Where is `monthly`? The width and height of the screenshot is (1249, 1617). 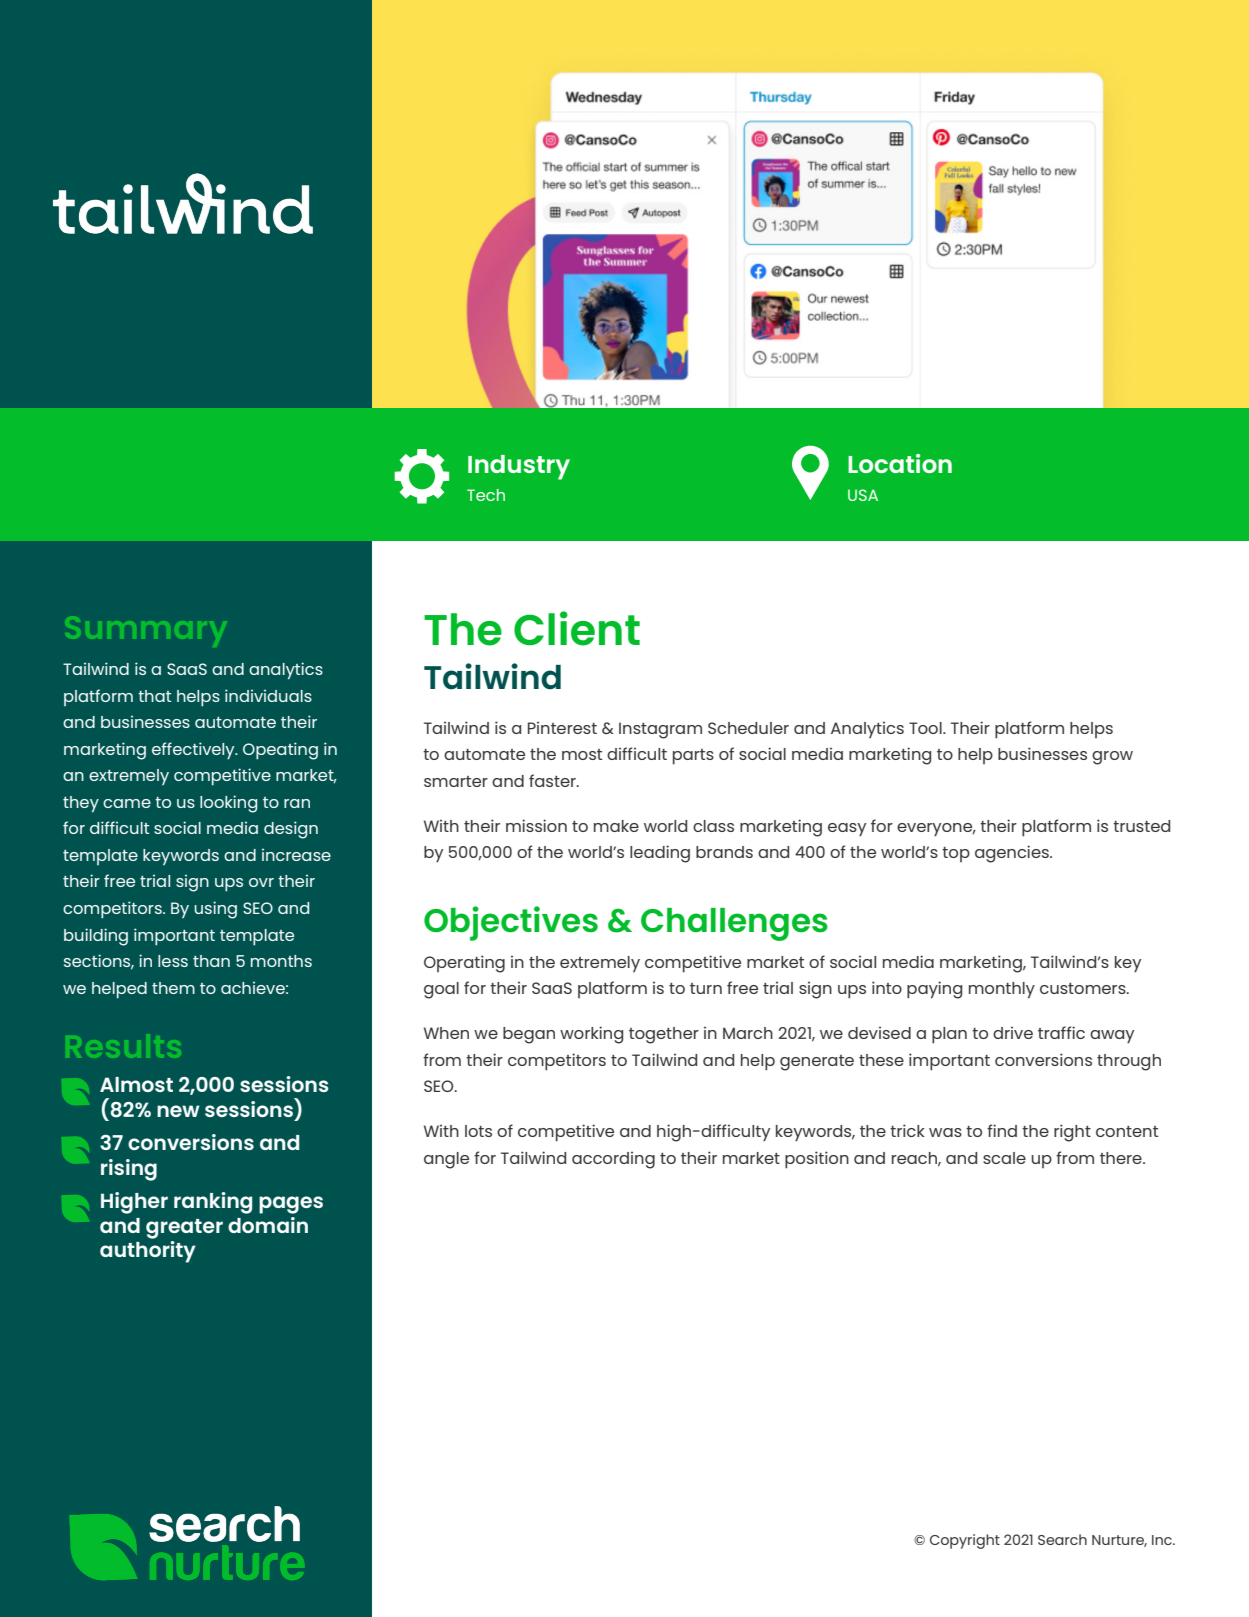 monthly is located at coordinates (1002, 990).
